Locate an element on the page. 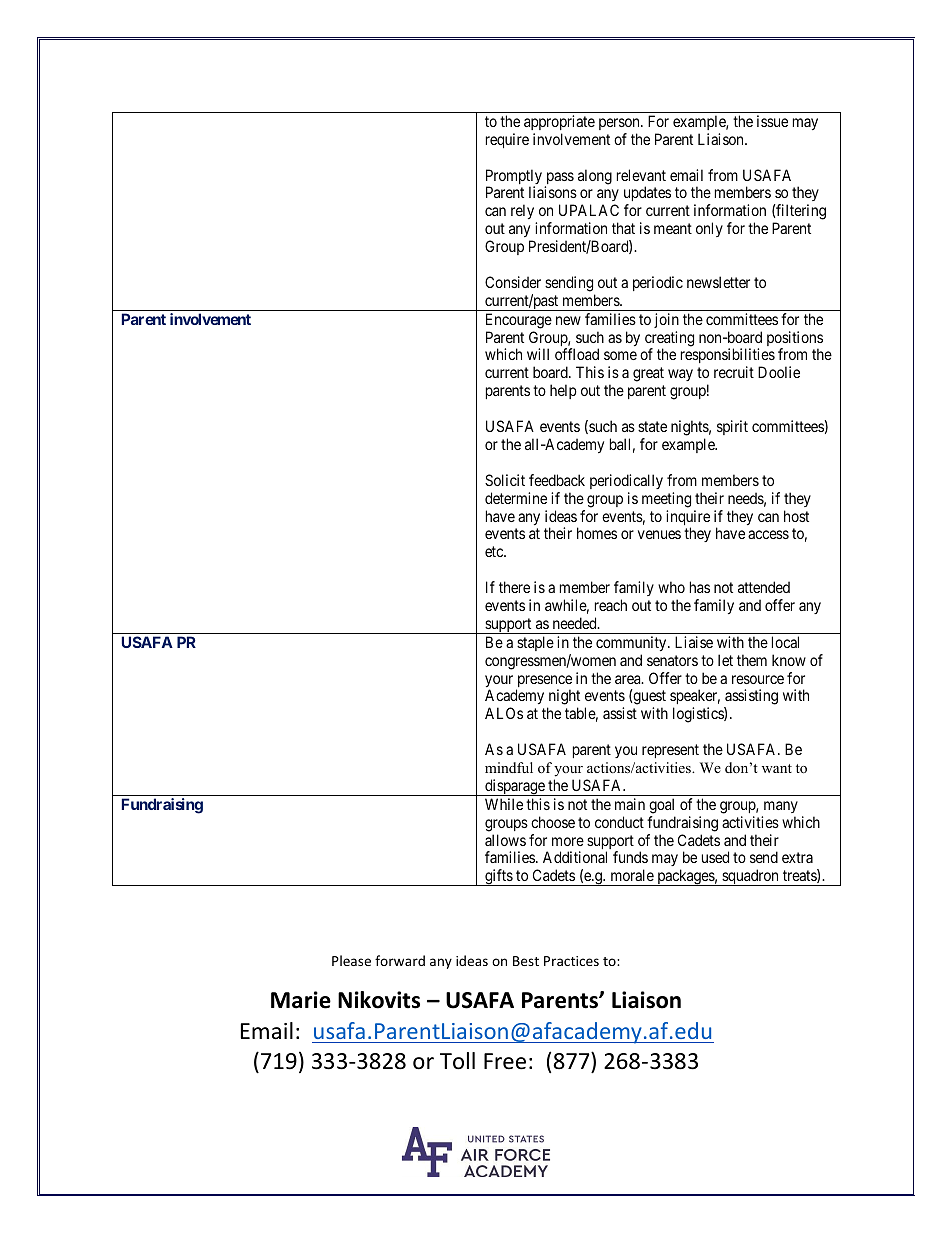 This document has height=1233, width=952. squadron is located at coordinates (750, 877).
